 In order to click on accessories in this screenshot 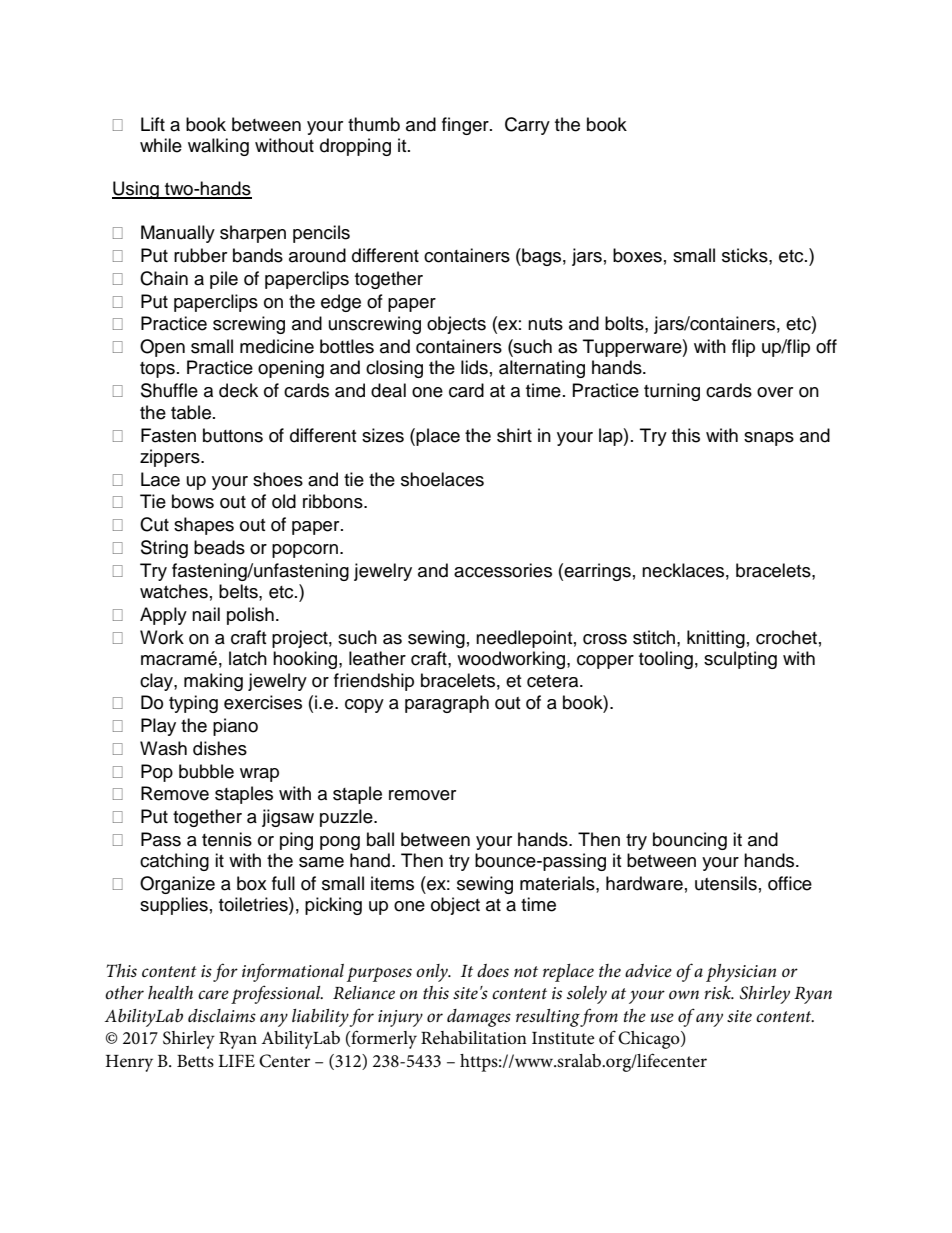, I will do `click(503, 570)`.
